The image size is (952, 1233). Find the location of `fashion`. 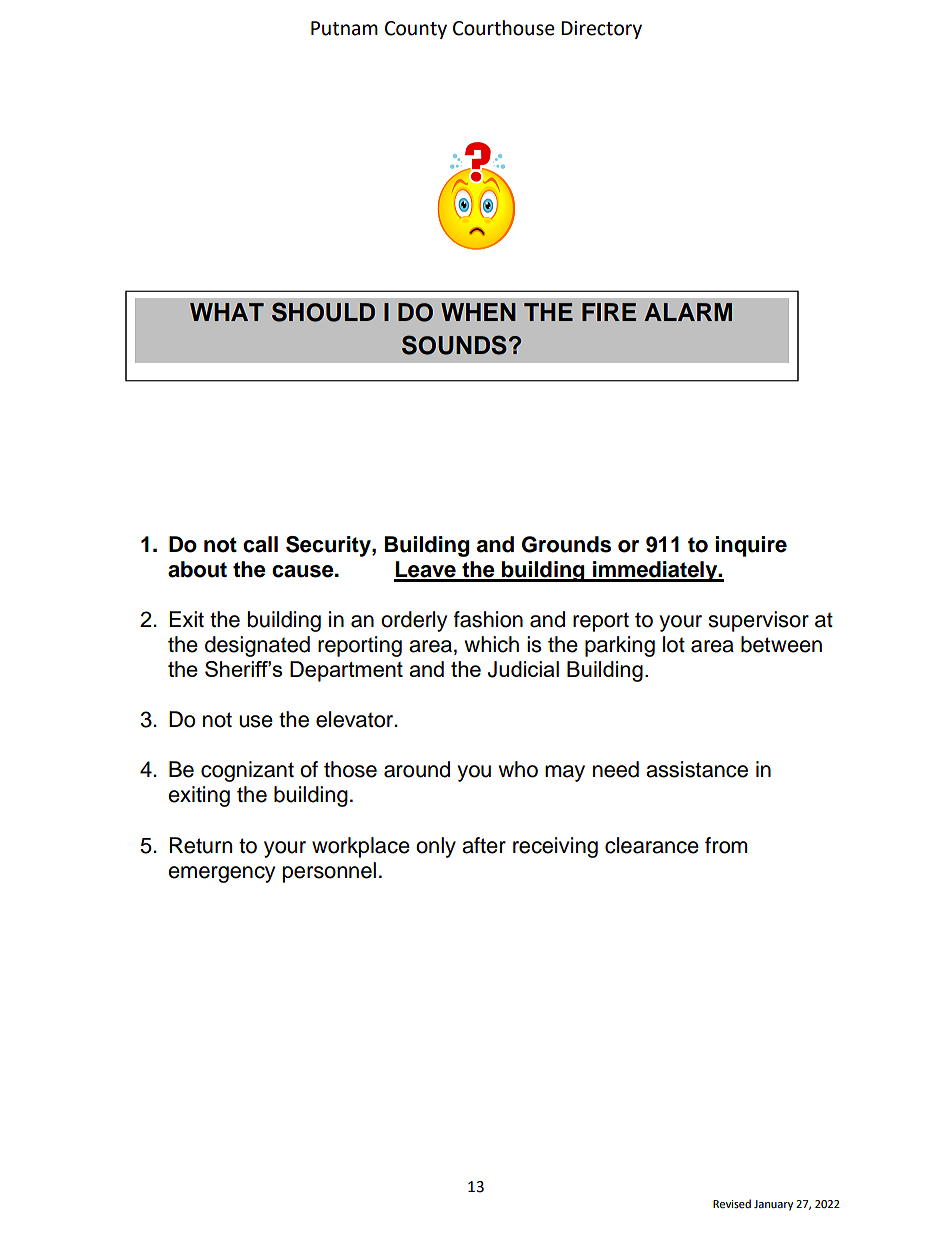

fashion is located at coordinates (488, 619).
